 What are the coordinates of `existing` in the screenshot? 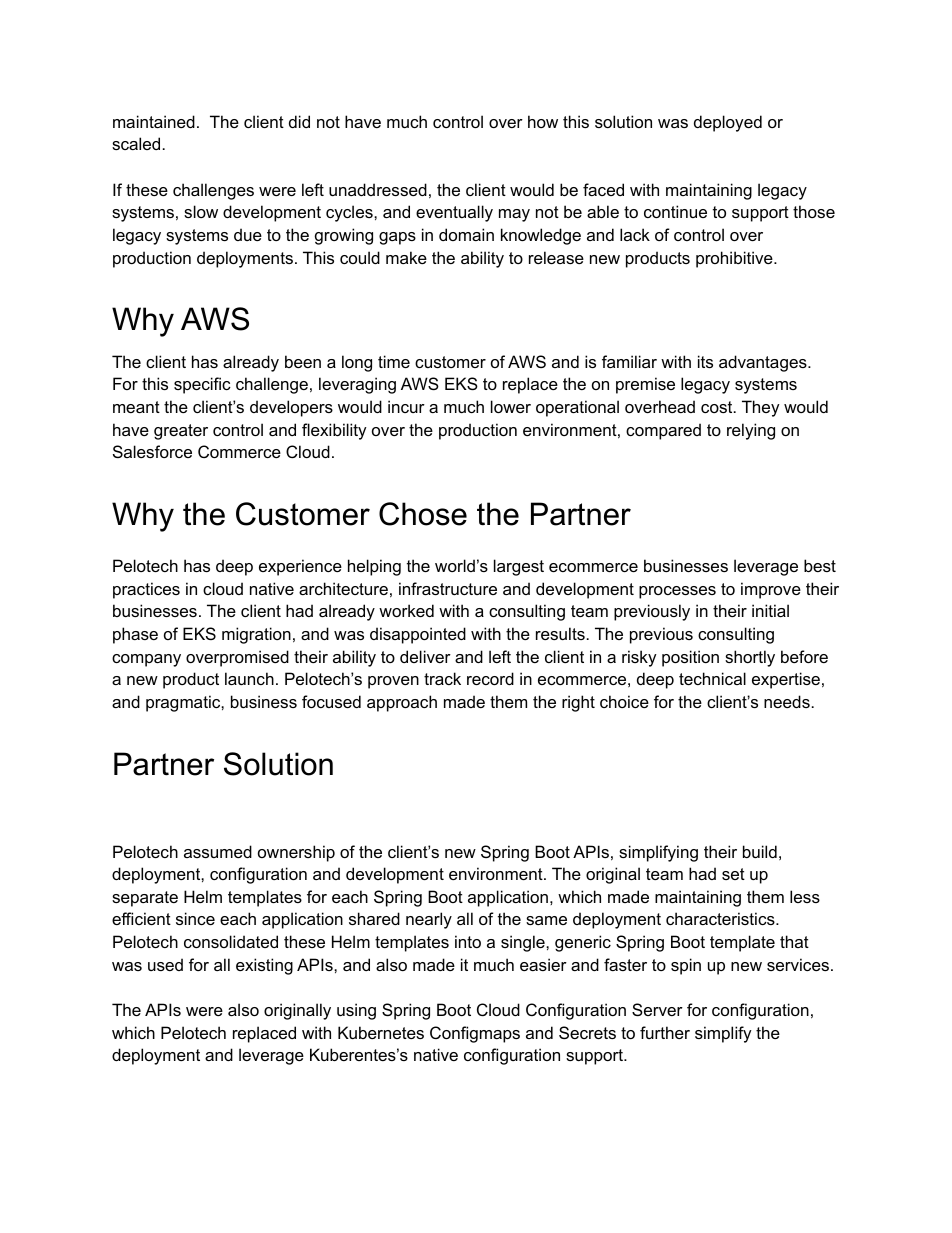 It's located at (264, 966).
